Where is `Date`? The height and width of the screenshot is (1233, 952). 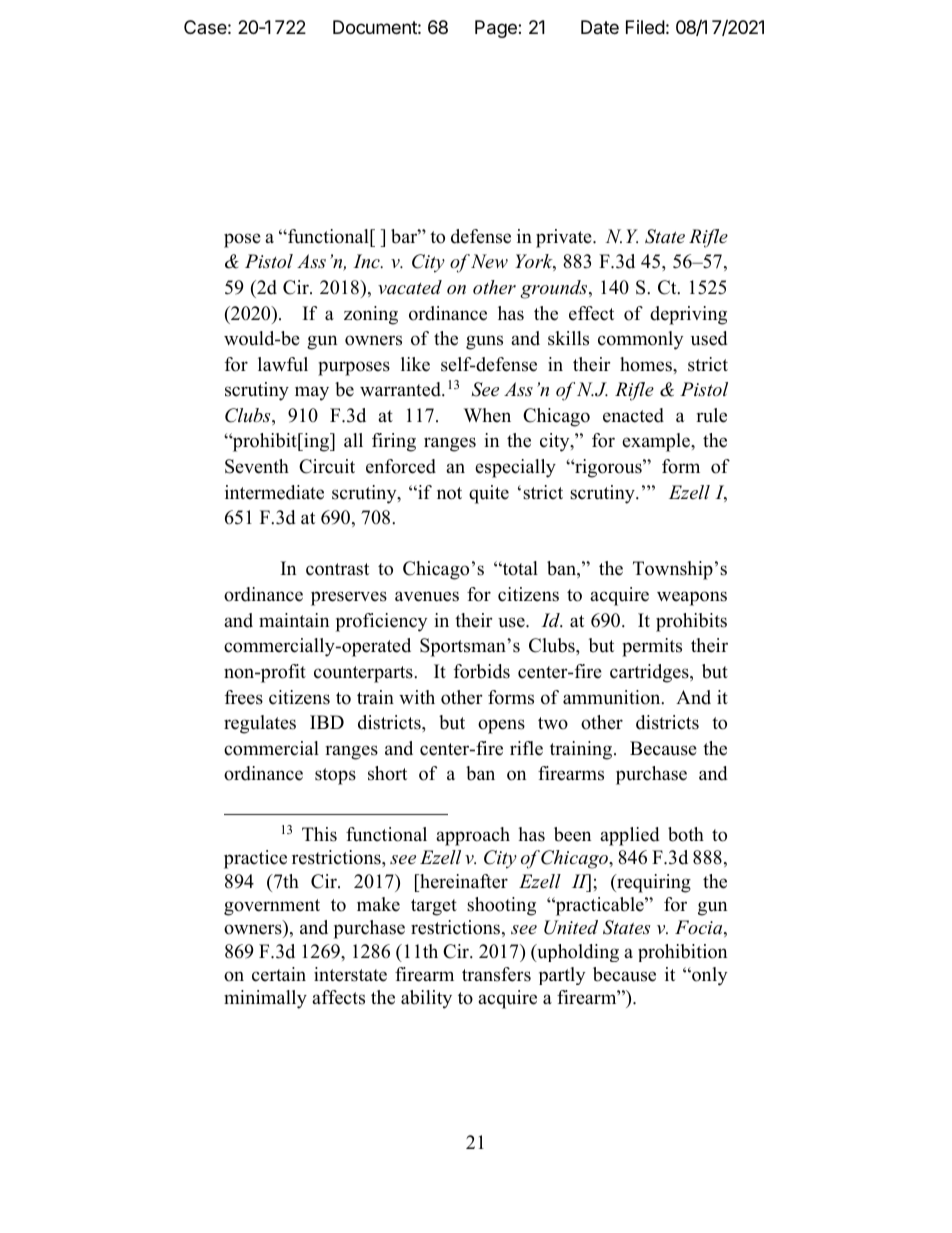 Date is located at coordinates (600, 27).
